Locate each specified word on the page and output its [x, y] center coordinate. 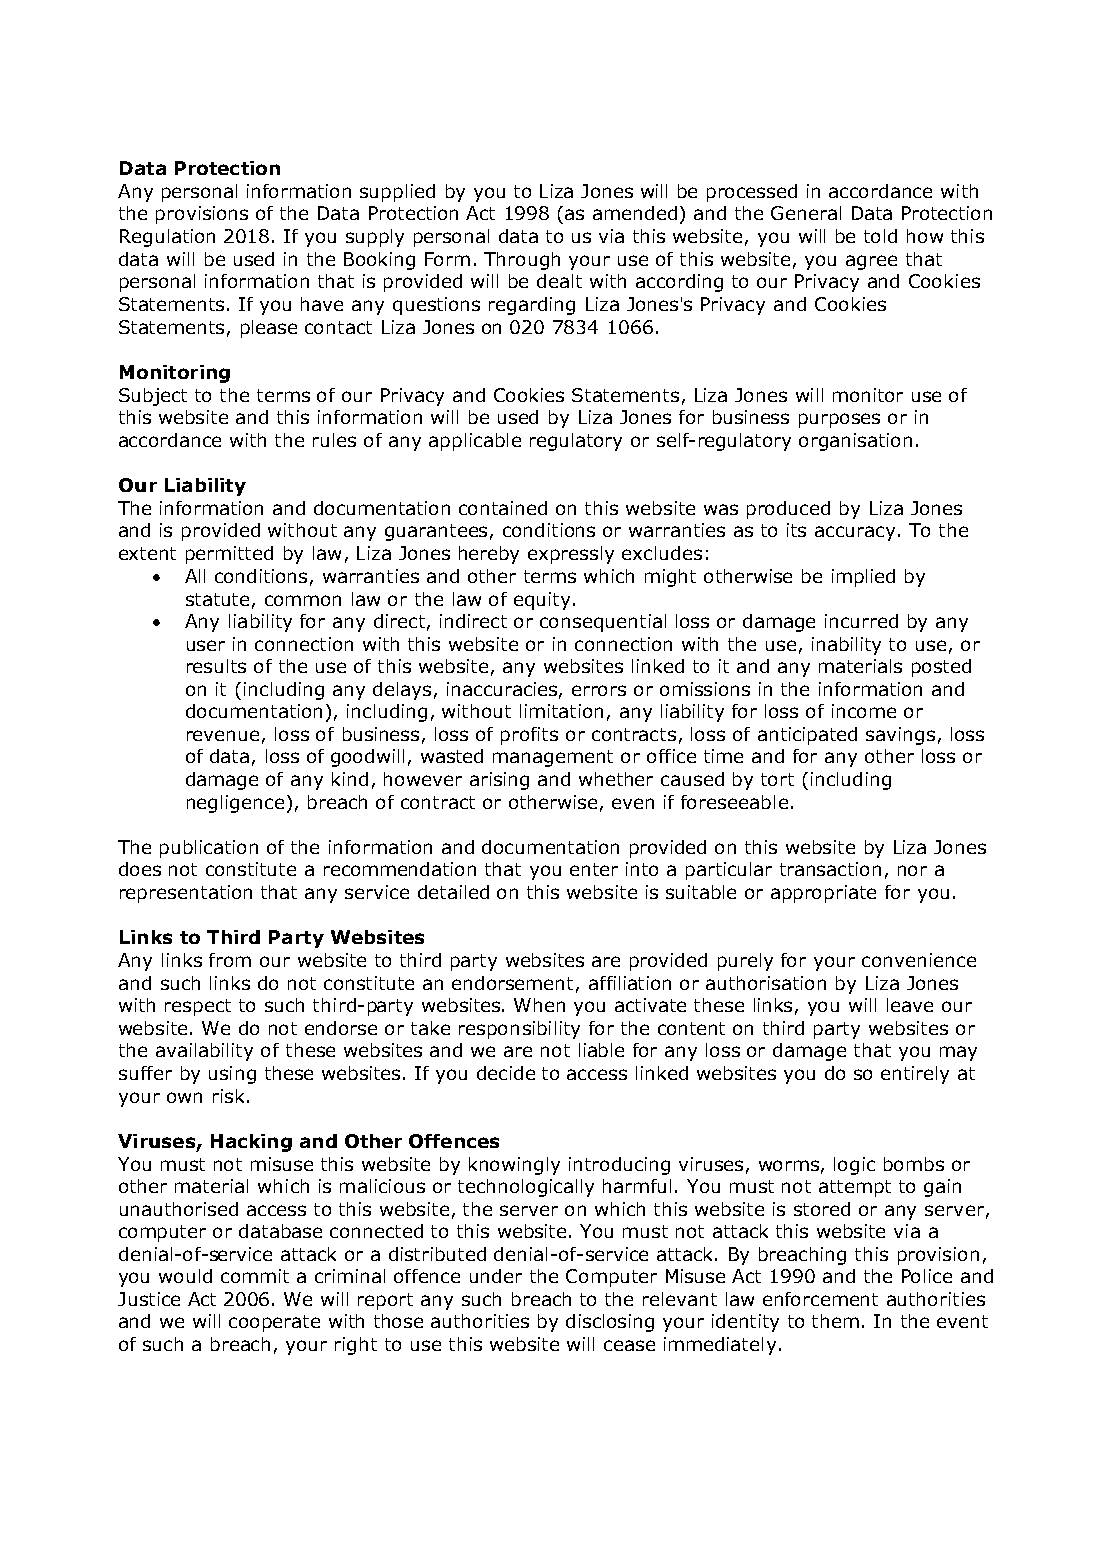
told [880, 236]
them [835, 1321]
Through [522, 261]
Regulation [167, 238]
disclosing [610, 1323]
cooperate [274, 1323]
